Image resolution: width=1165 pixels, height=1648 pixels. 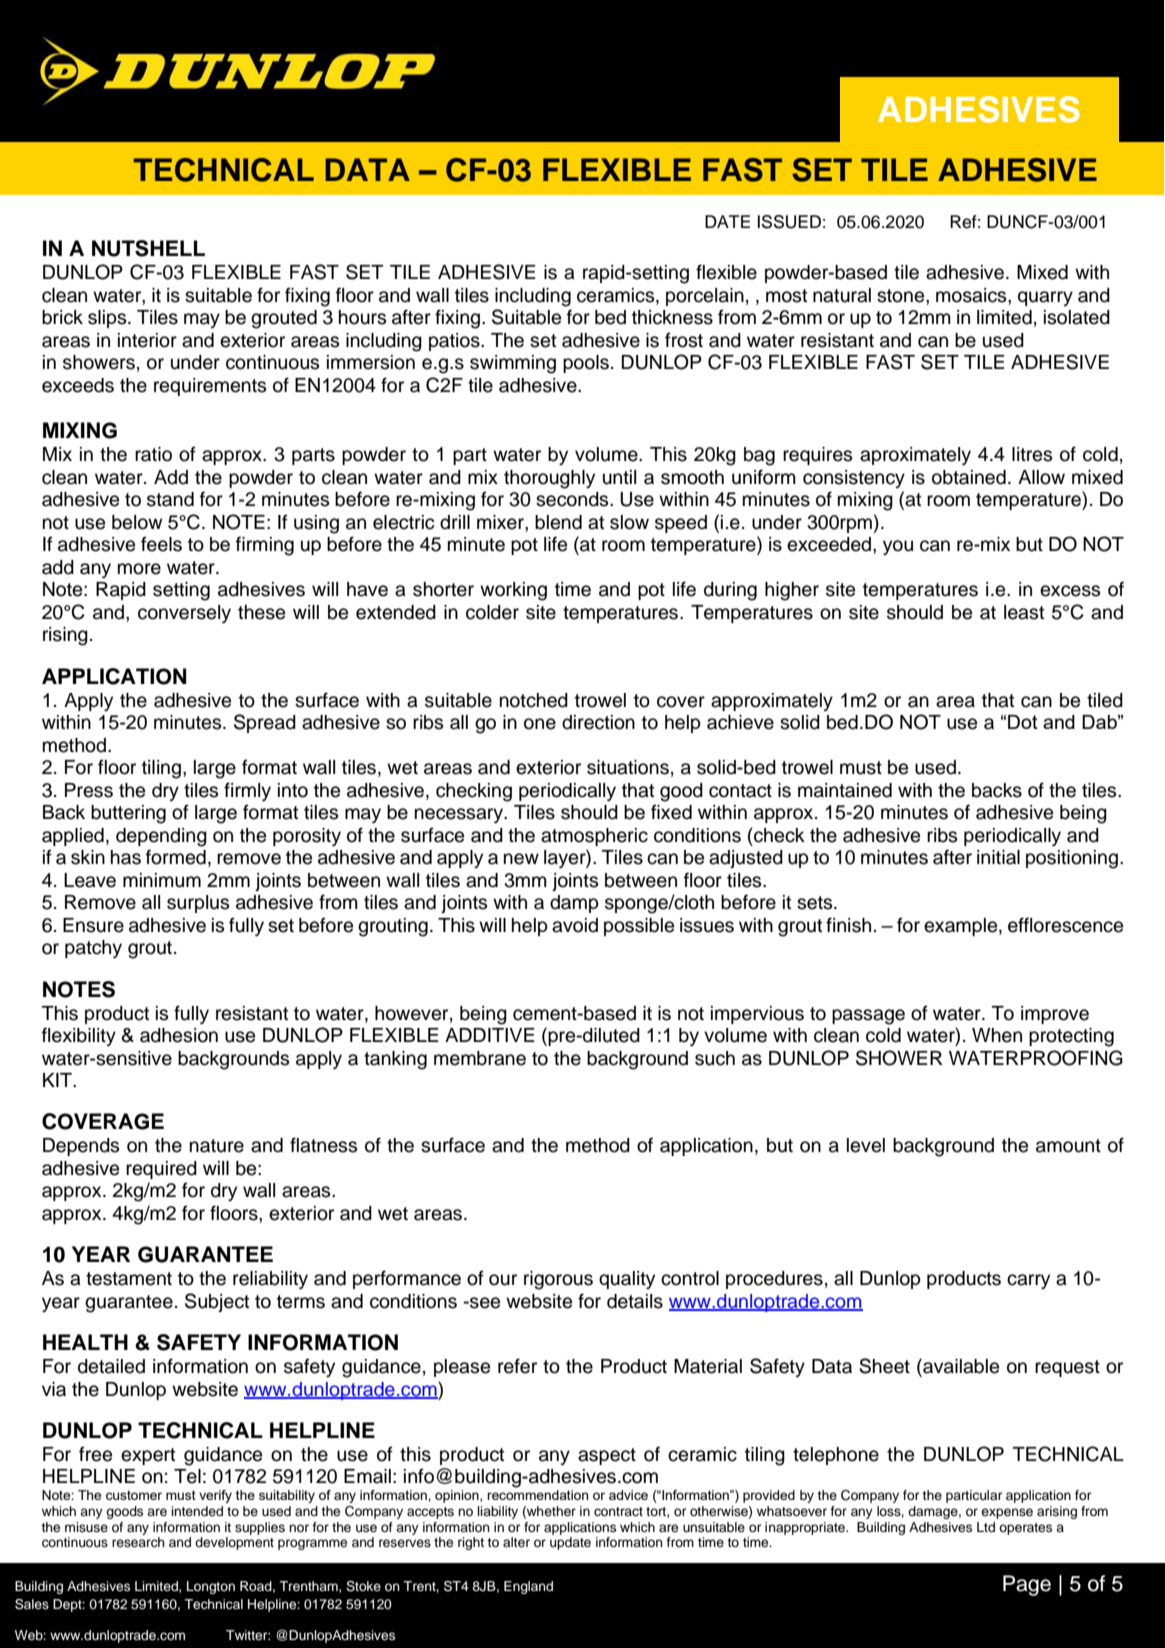 What do you see at coordinates (962, 927) in the screenshot?
I see `example` at bounding box center [962, 927].
